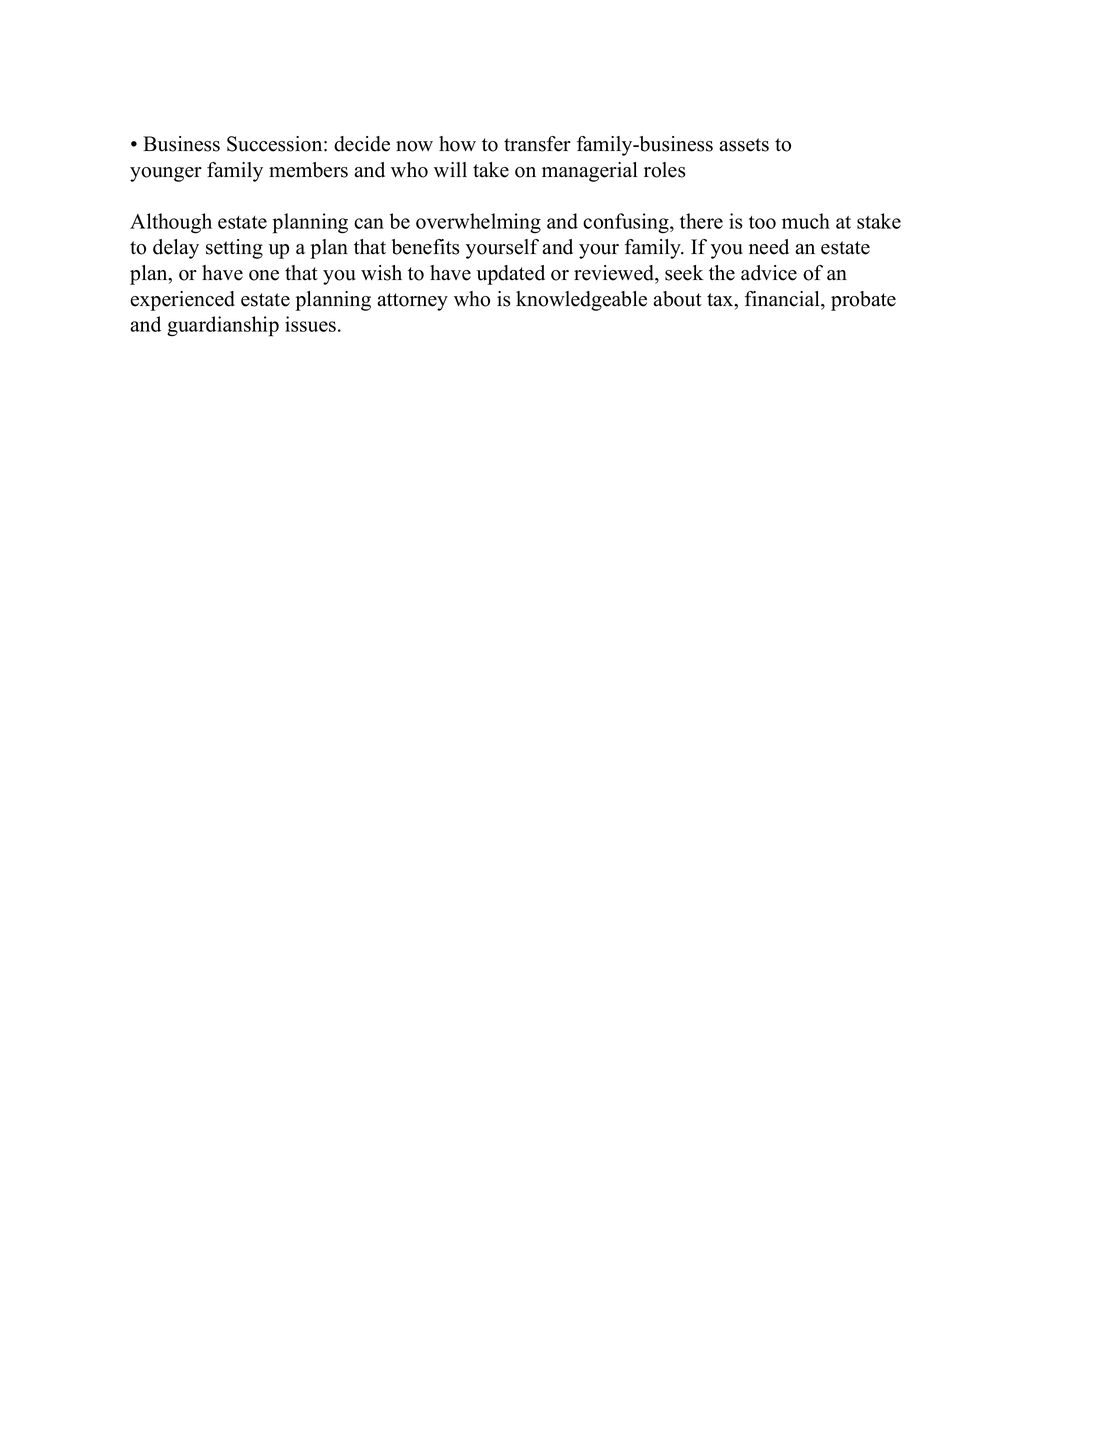 Image resolution: width=1108 pixels, height=1434 pixels. Describe the element at coordinates (783, 299) in the document. I see `financial` at that location.
